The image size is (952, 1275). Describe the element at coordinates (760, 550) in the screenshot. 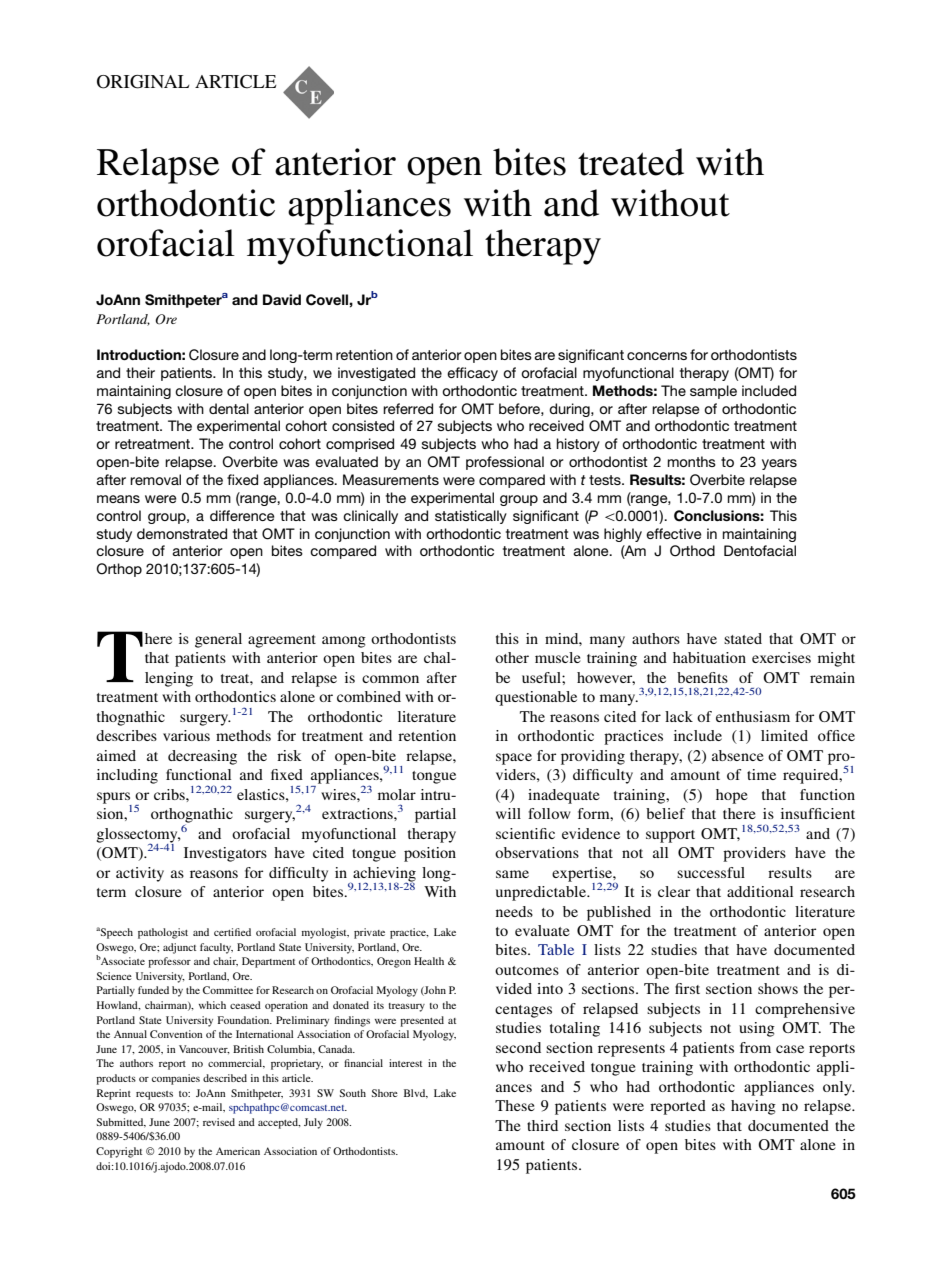

I see `Dentofacial` at that location.
